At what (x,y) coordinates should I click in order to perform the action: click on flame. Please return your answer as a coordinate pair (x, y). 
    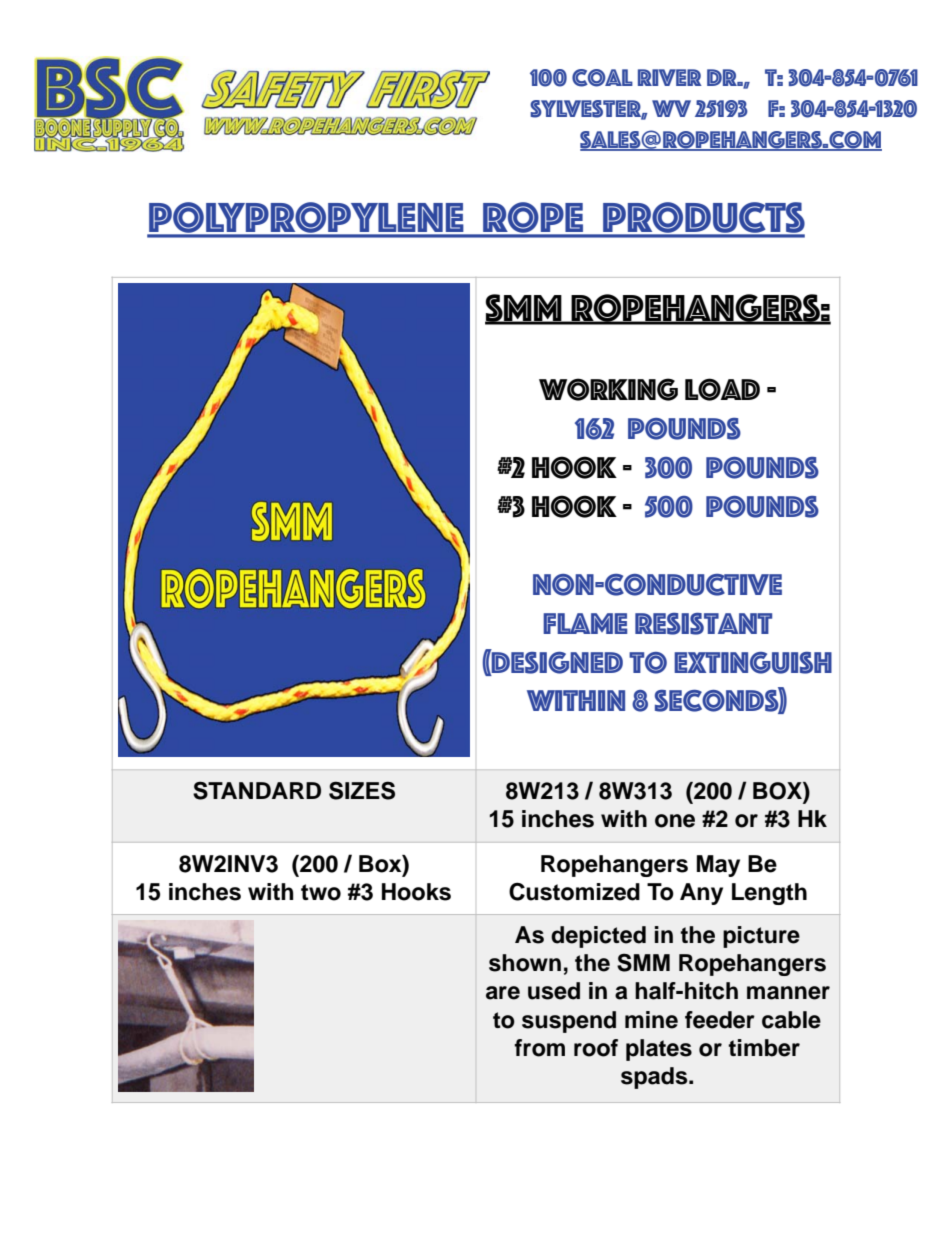
    Looking at the image, I should click on (585, 623).
